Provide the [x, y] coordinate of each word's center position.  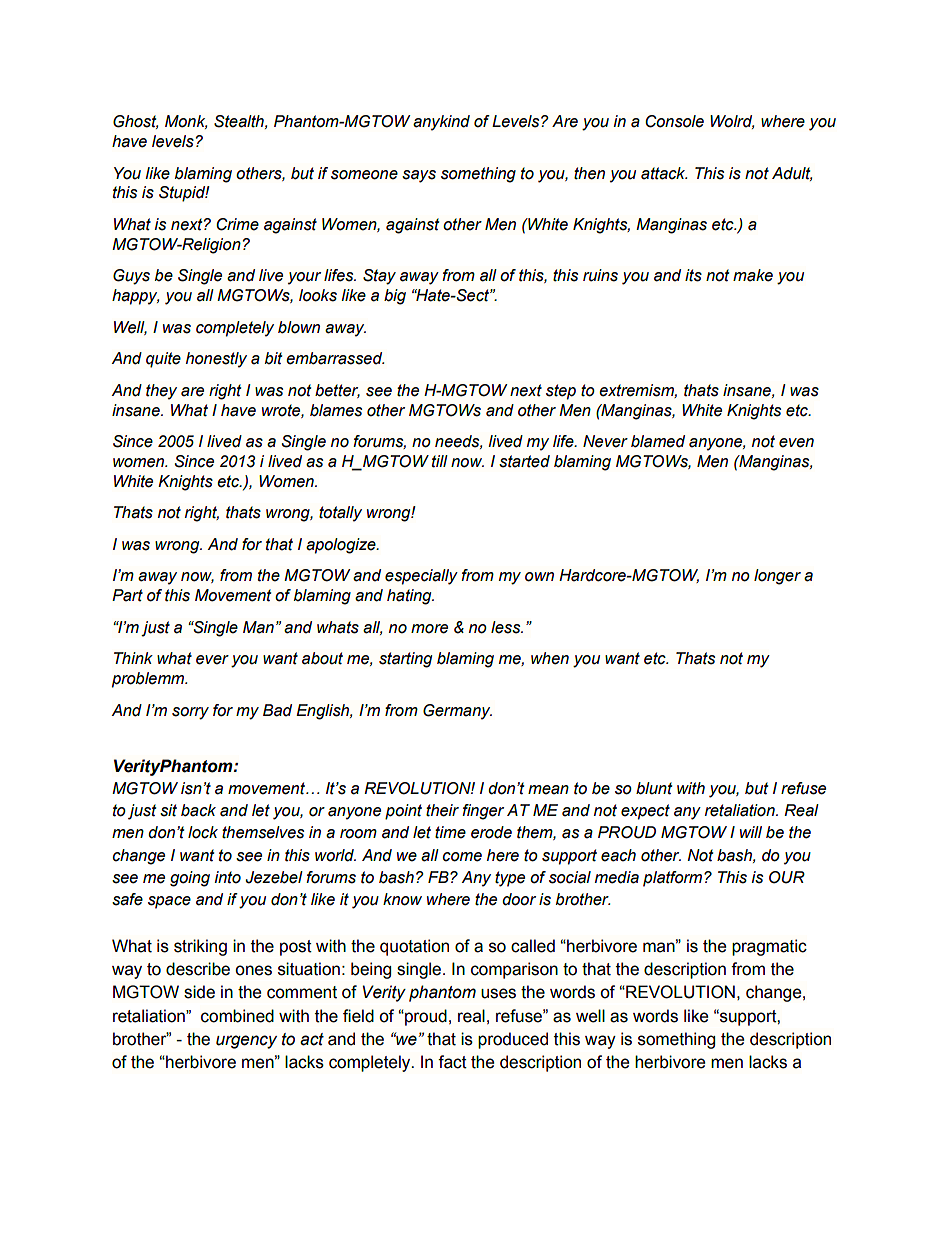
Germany [457, 712]
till [440, 461]
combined [237, 1016]
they [161, 392]
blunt [654, 788]
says [419, 176]
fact [452, 1062]
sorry [190, 713]
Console [674, 121]
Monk [186, 122]
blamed [658, 441]
